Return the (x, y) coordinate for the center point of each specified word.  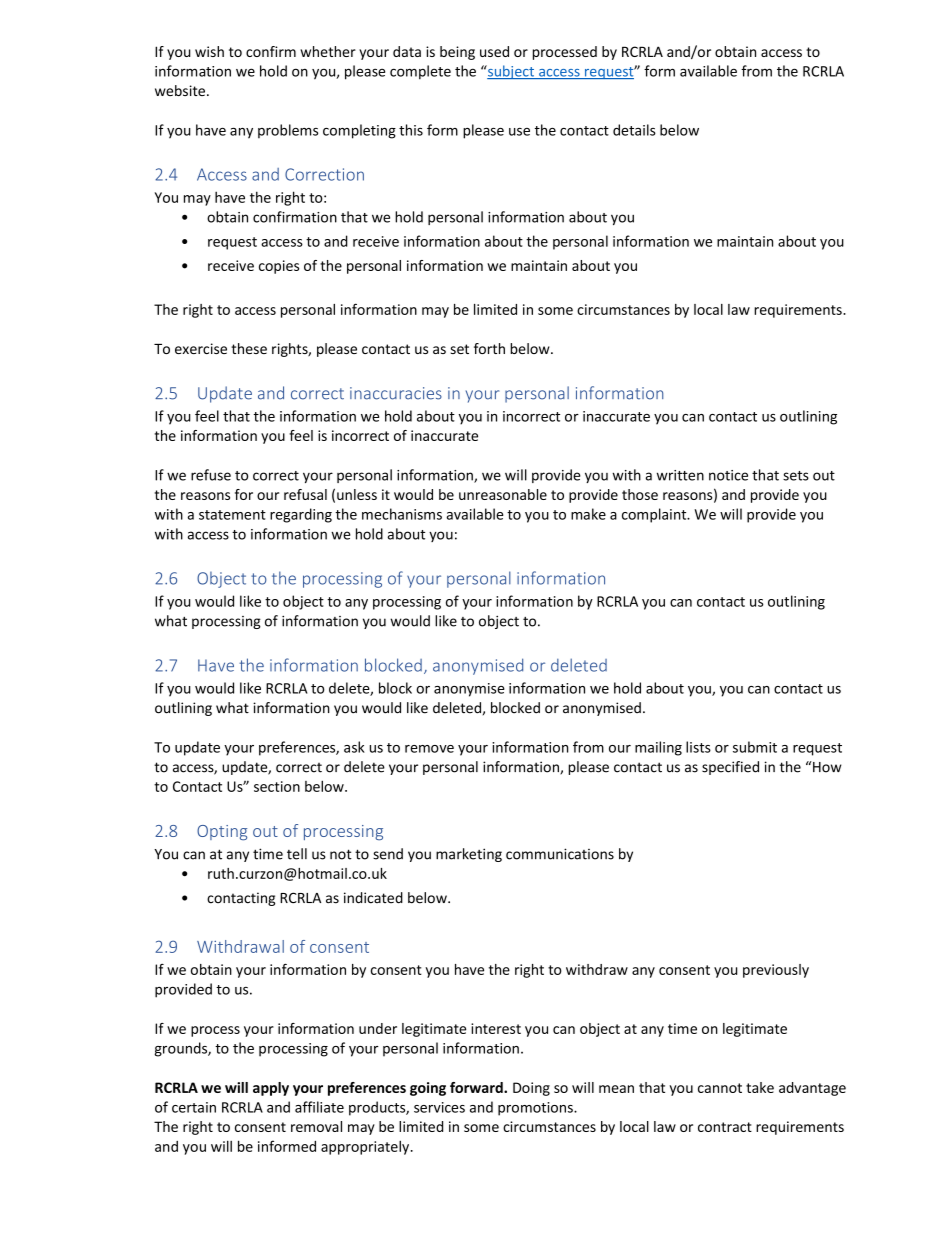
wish (209, 51)
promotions (536, 1109)
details (634, 130)
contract (725, 1127)
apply (271, 1089)
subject (511, 72)
